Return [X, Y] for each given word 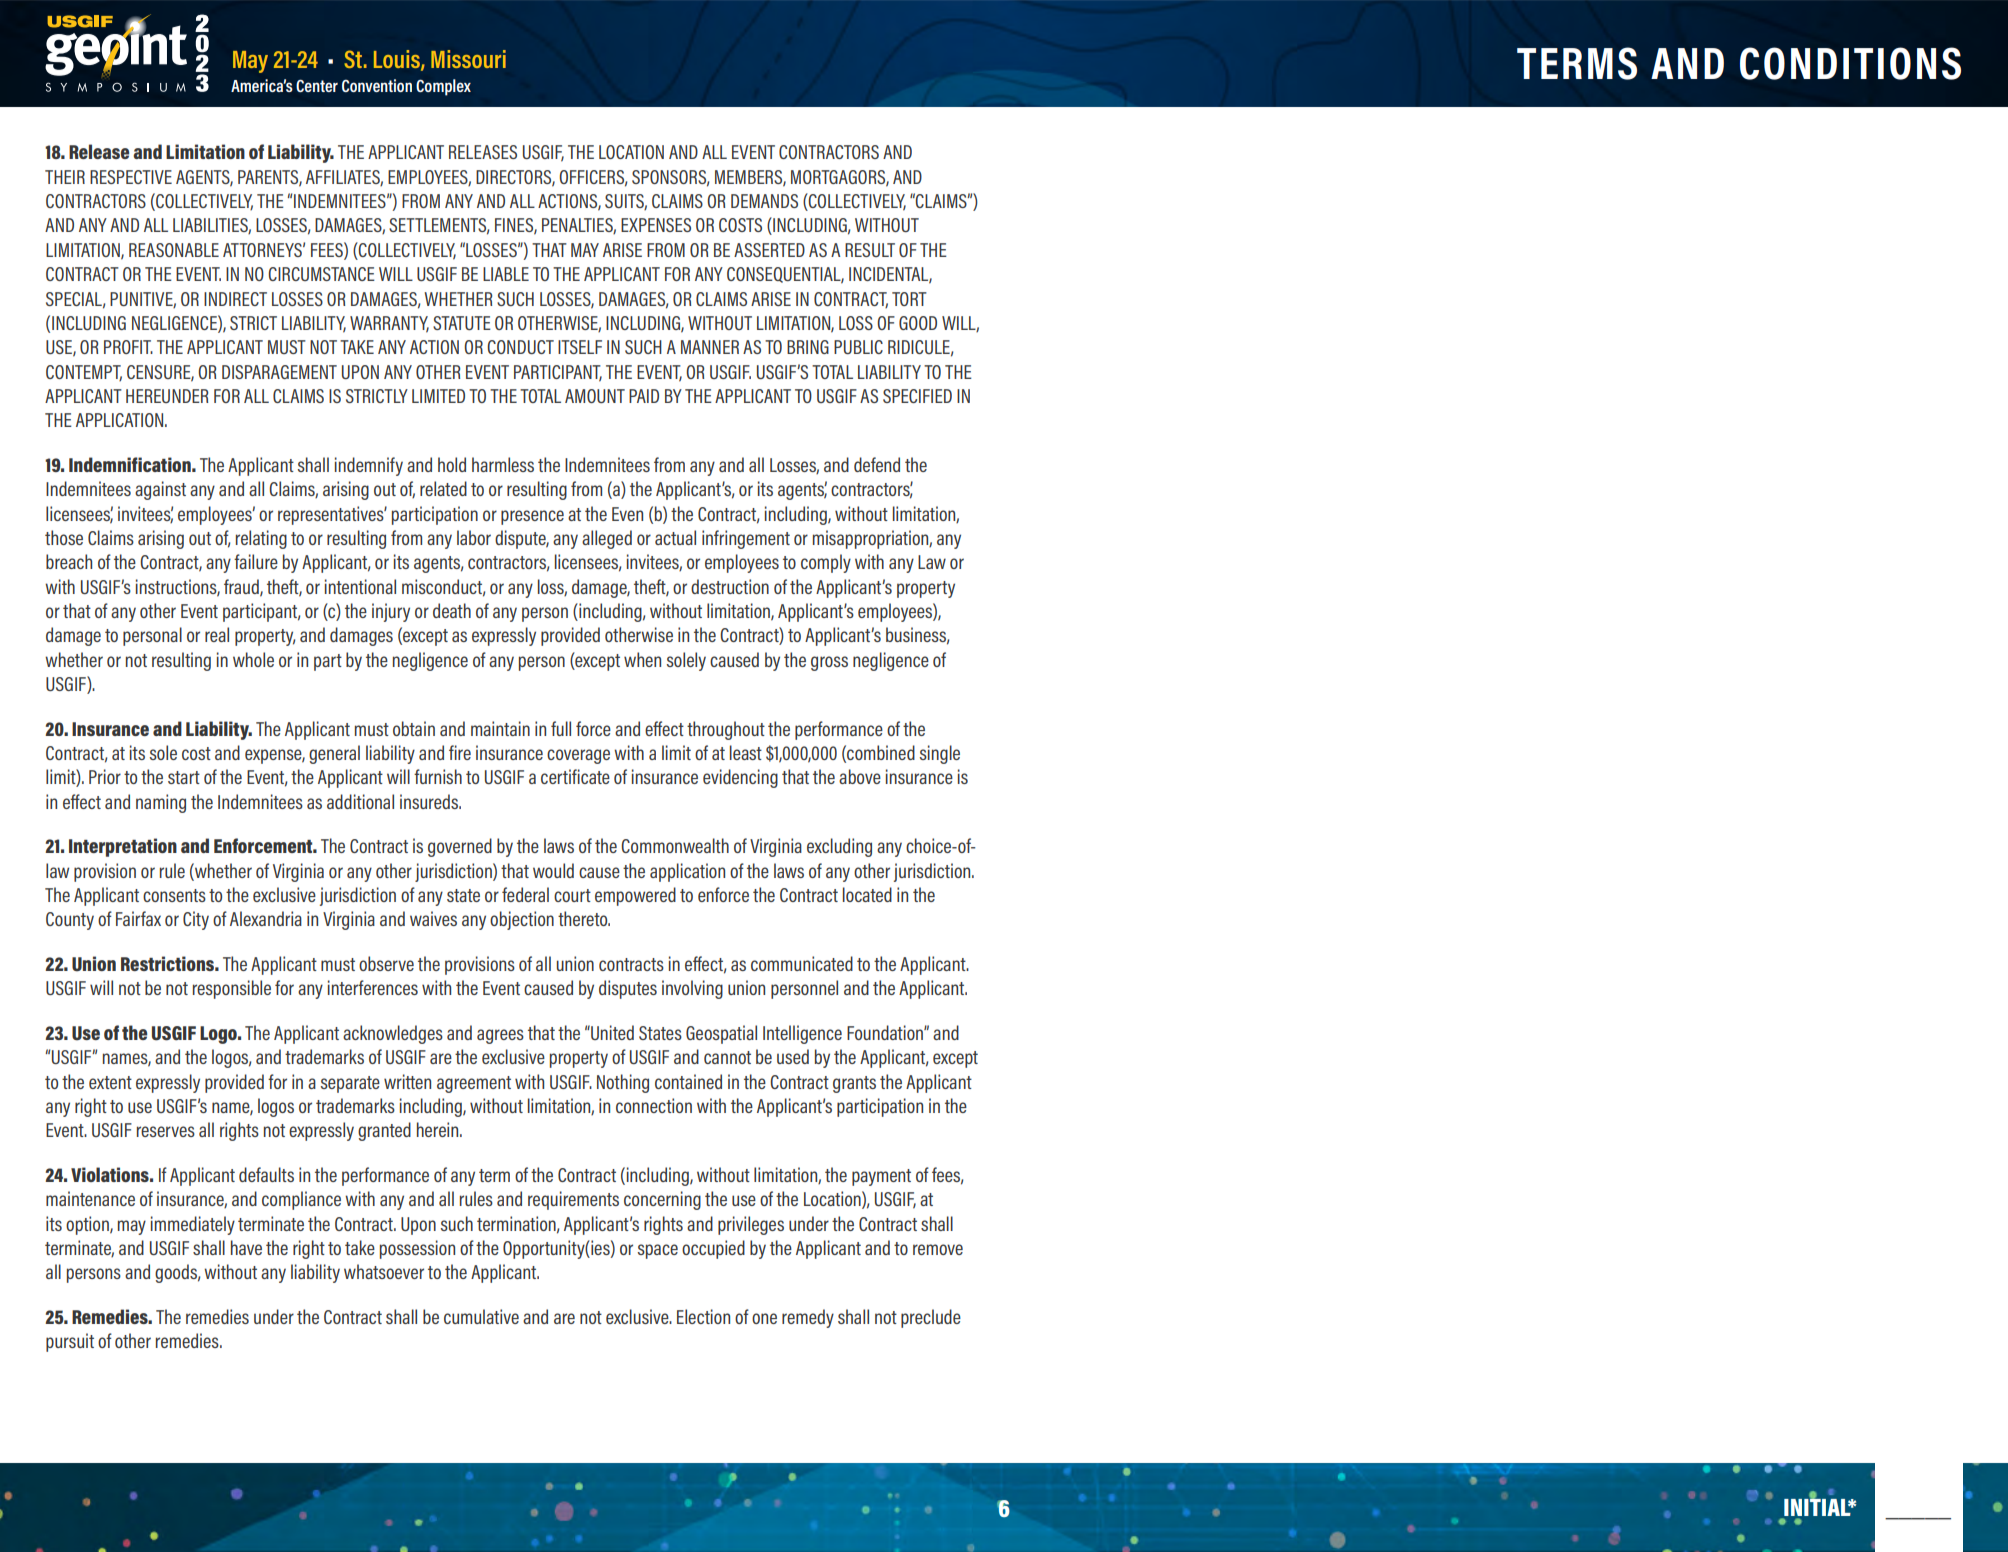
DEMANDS [764, 201]
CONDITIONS [1850, 63]
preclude [931, 1318]
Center [317, 86]
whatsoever [384, 1271]
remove [938, 1249]
